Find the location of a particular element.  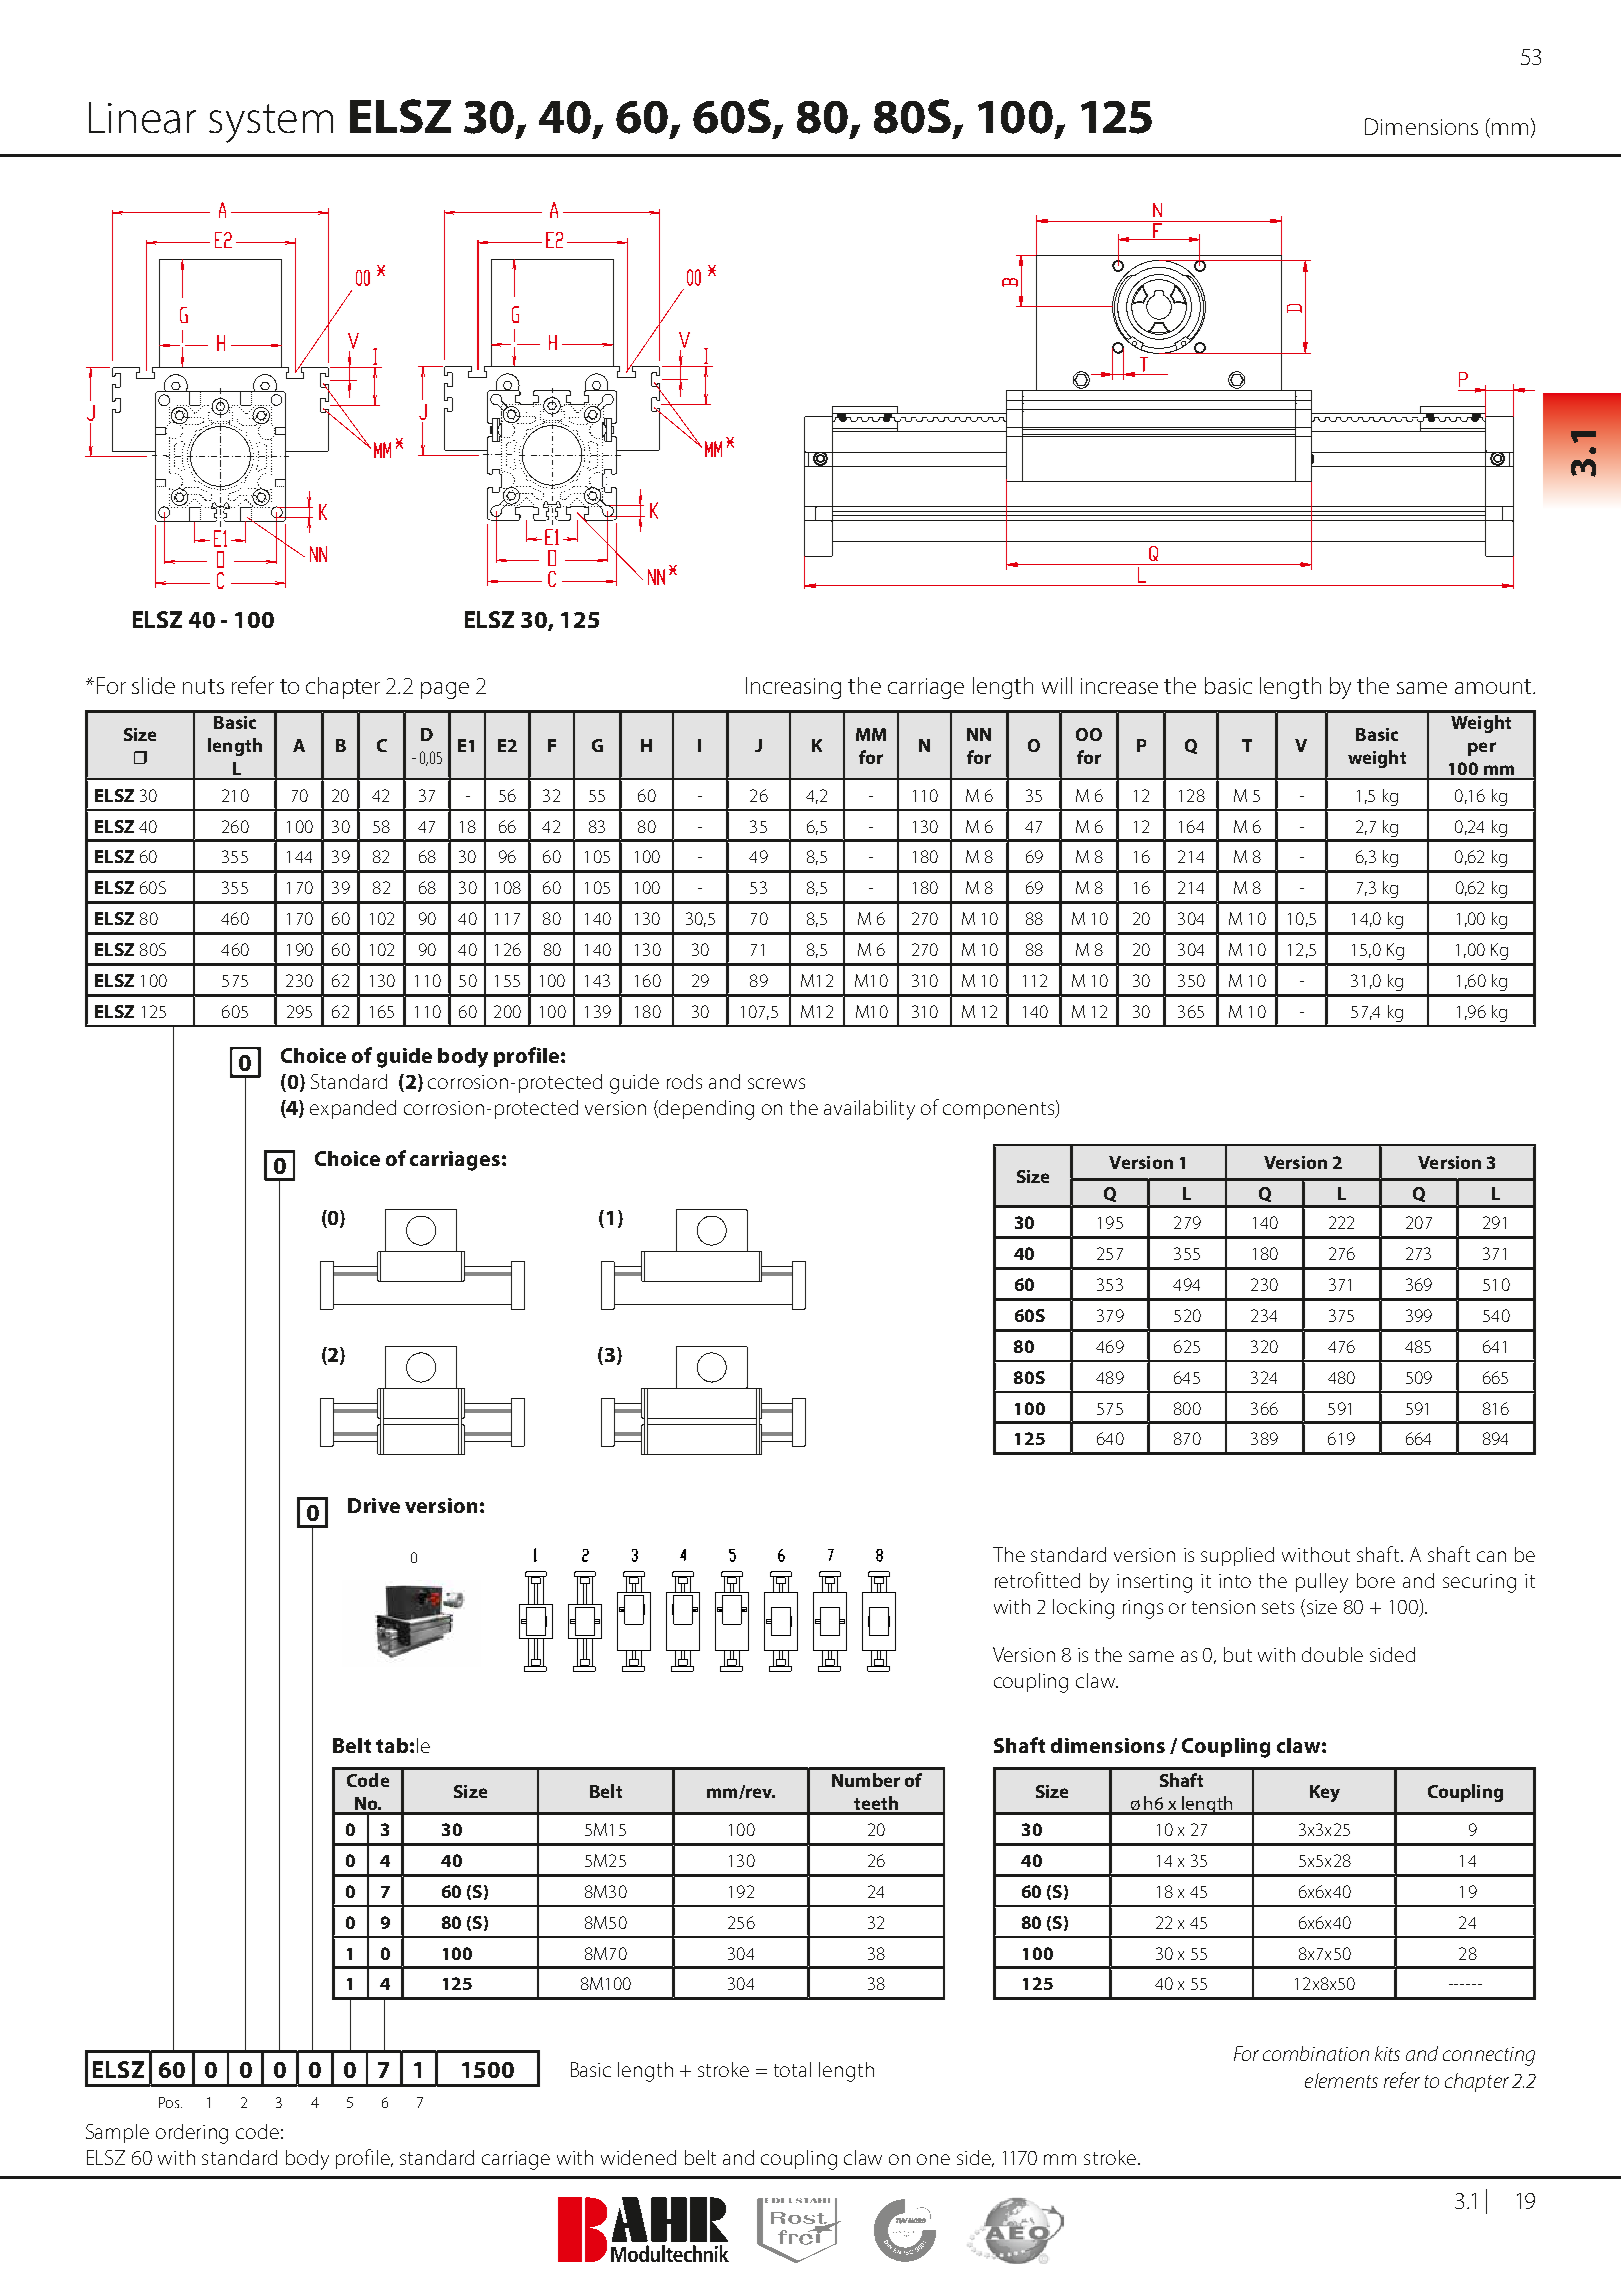

components is located at coordinates (1000, 1109).
